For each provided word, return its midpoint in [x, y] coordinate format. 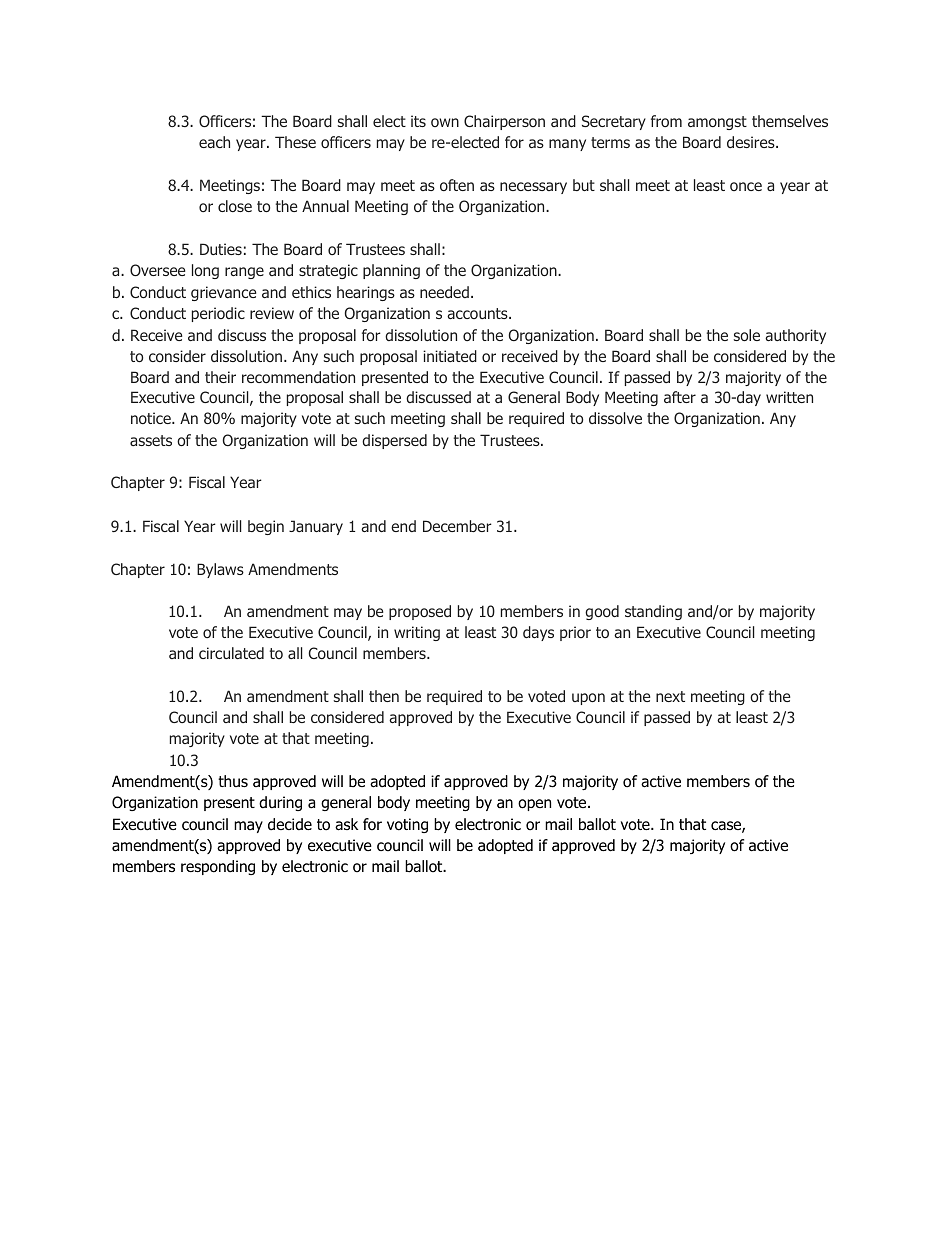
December [457, 526]
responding [218, 867]
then [384, 696]
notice [152, 418]
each [214, 142]
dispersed [394, 441]
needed [444, 292]
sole [747, 335]
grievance [223, 293]
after [680, 397]
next [670, 696]
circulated [231, 653]
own [445, 122]
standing [653, 612]
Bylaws [220, 570]
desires [752, 142]
